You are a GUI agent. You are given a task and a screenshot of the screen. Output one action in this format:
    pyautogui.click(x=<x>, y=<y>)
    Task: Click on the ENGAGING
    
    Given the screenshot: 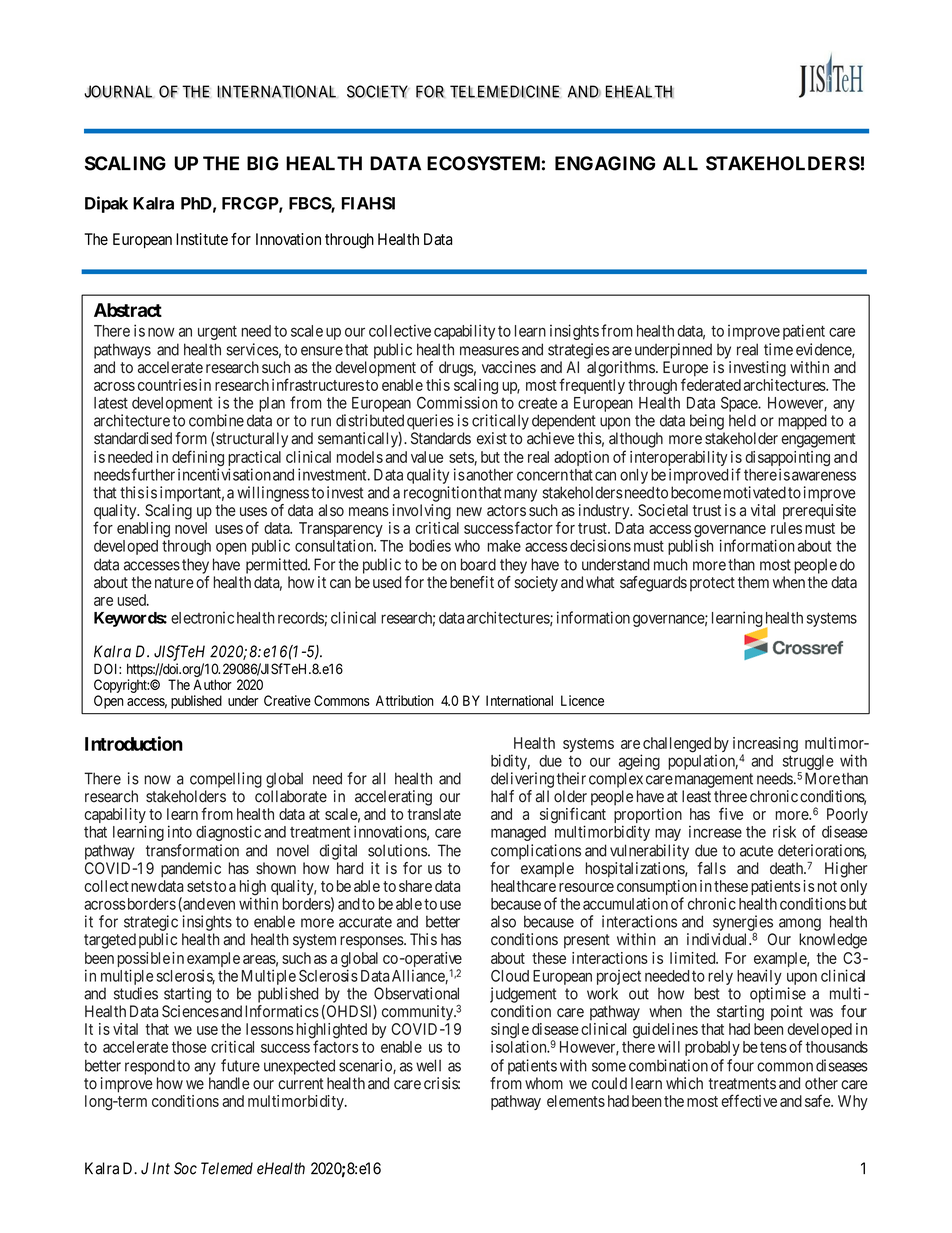 What is the action you would take?
    pyautogui.click(x=605, y=163)
